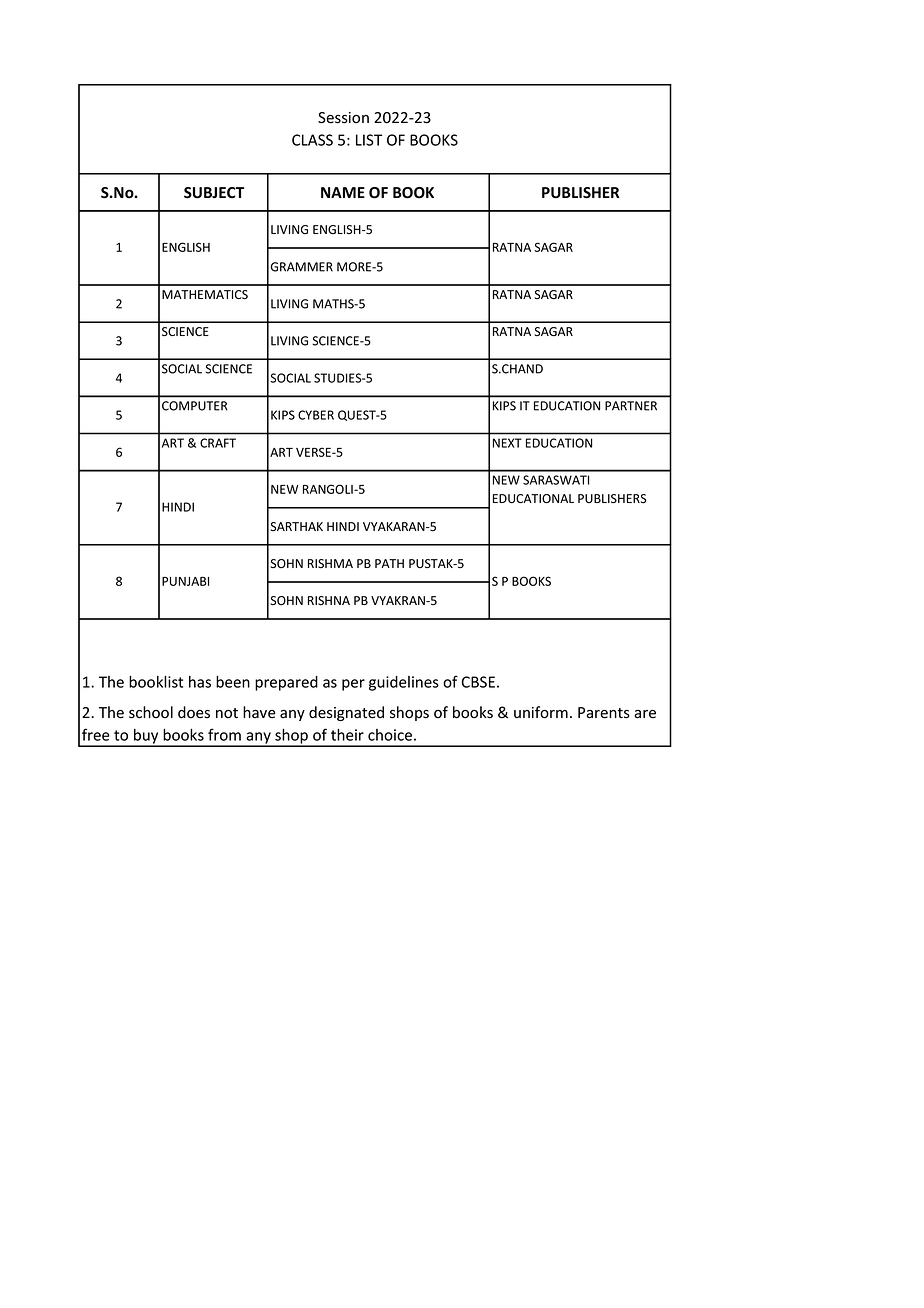 The width and height of the image is (924, 1308). What do you see at coordinates (556, 480) in the image?
I see `SARASWATI` at bounding box center [556, 480].
